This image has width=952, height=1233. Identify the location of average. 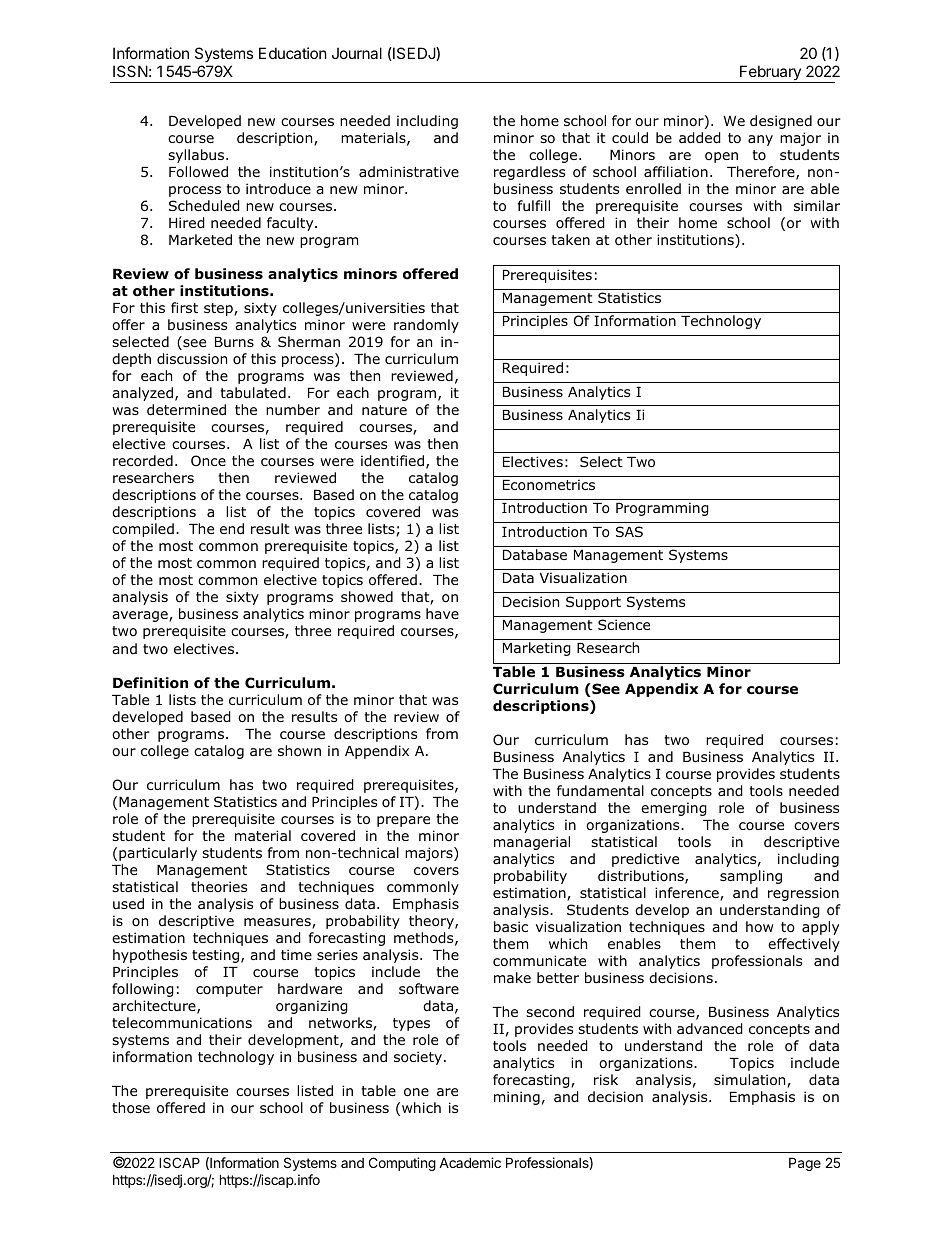
(141, 616).
